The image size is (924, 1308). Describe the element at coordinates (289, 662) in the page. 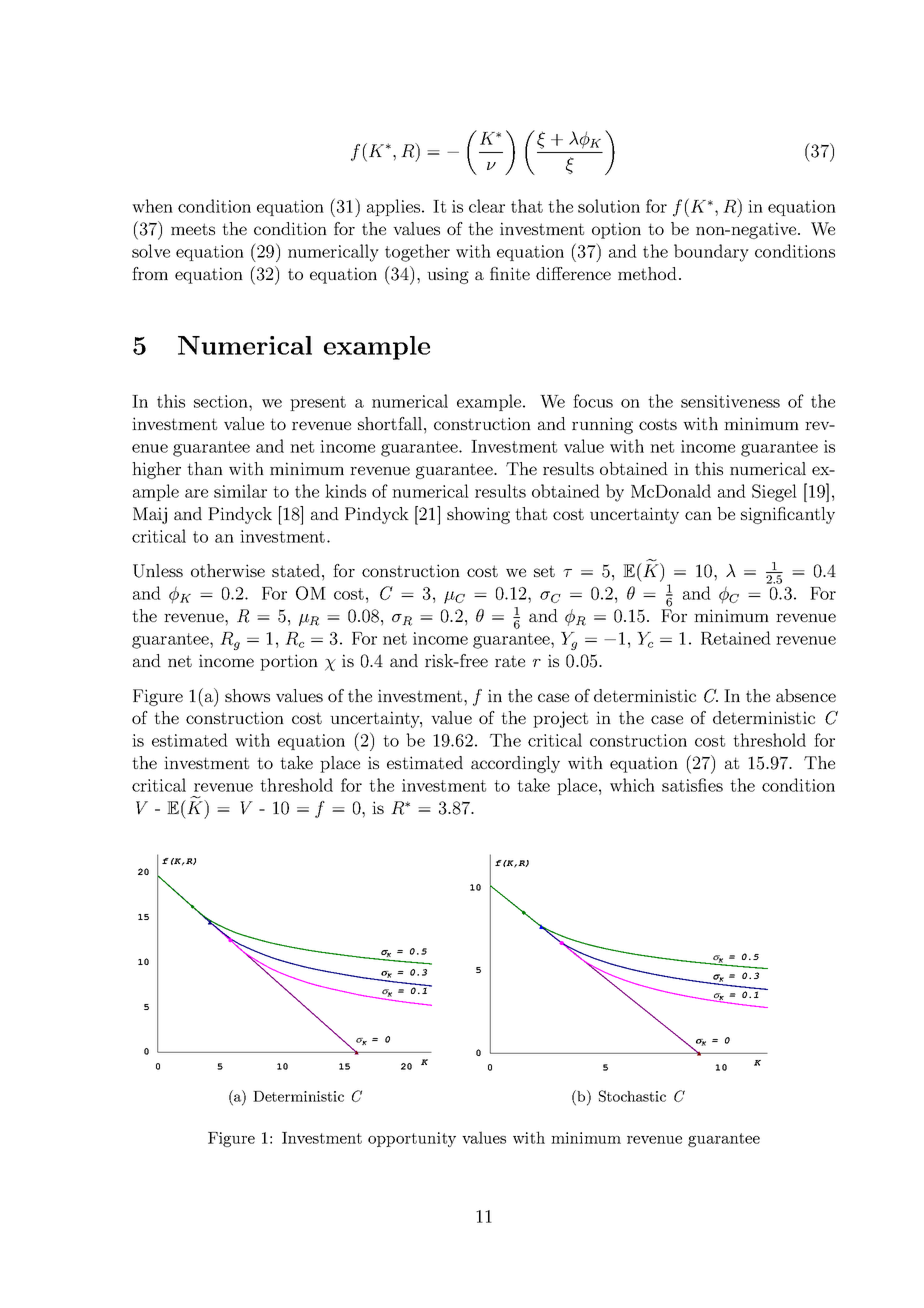

I see `portion` at that location.
